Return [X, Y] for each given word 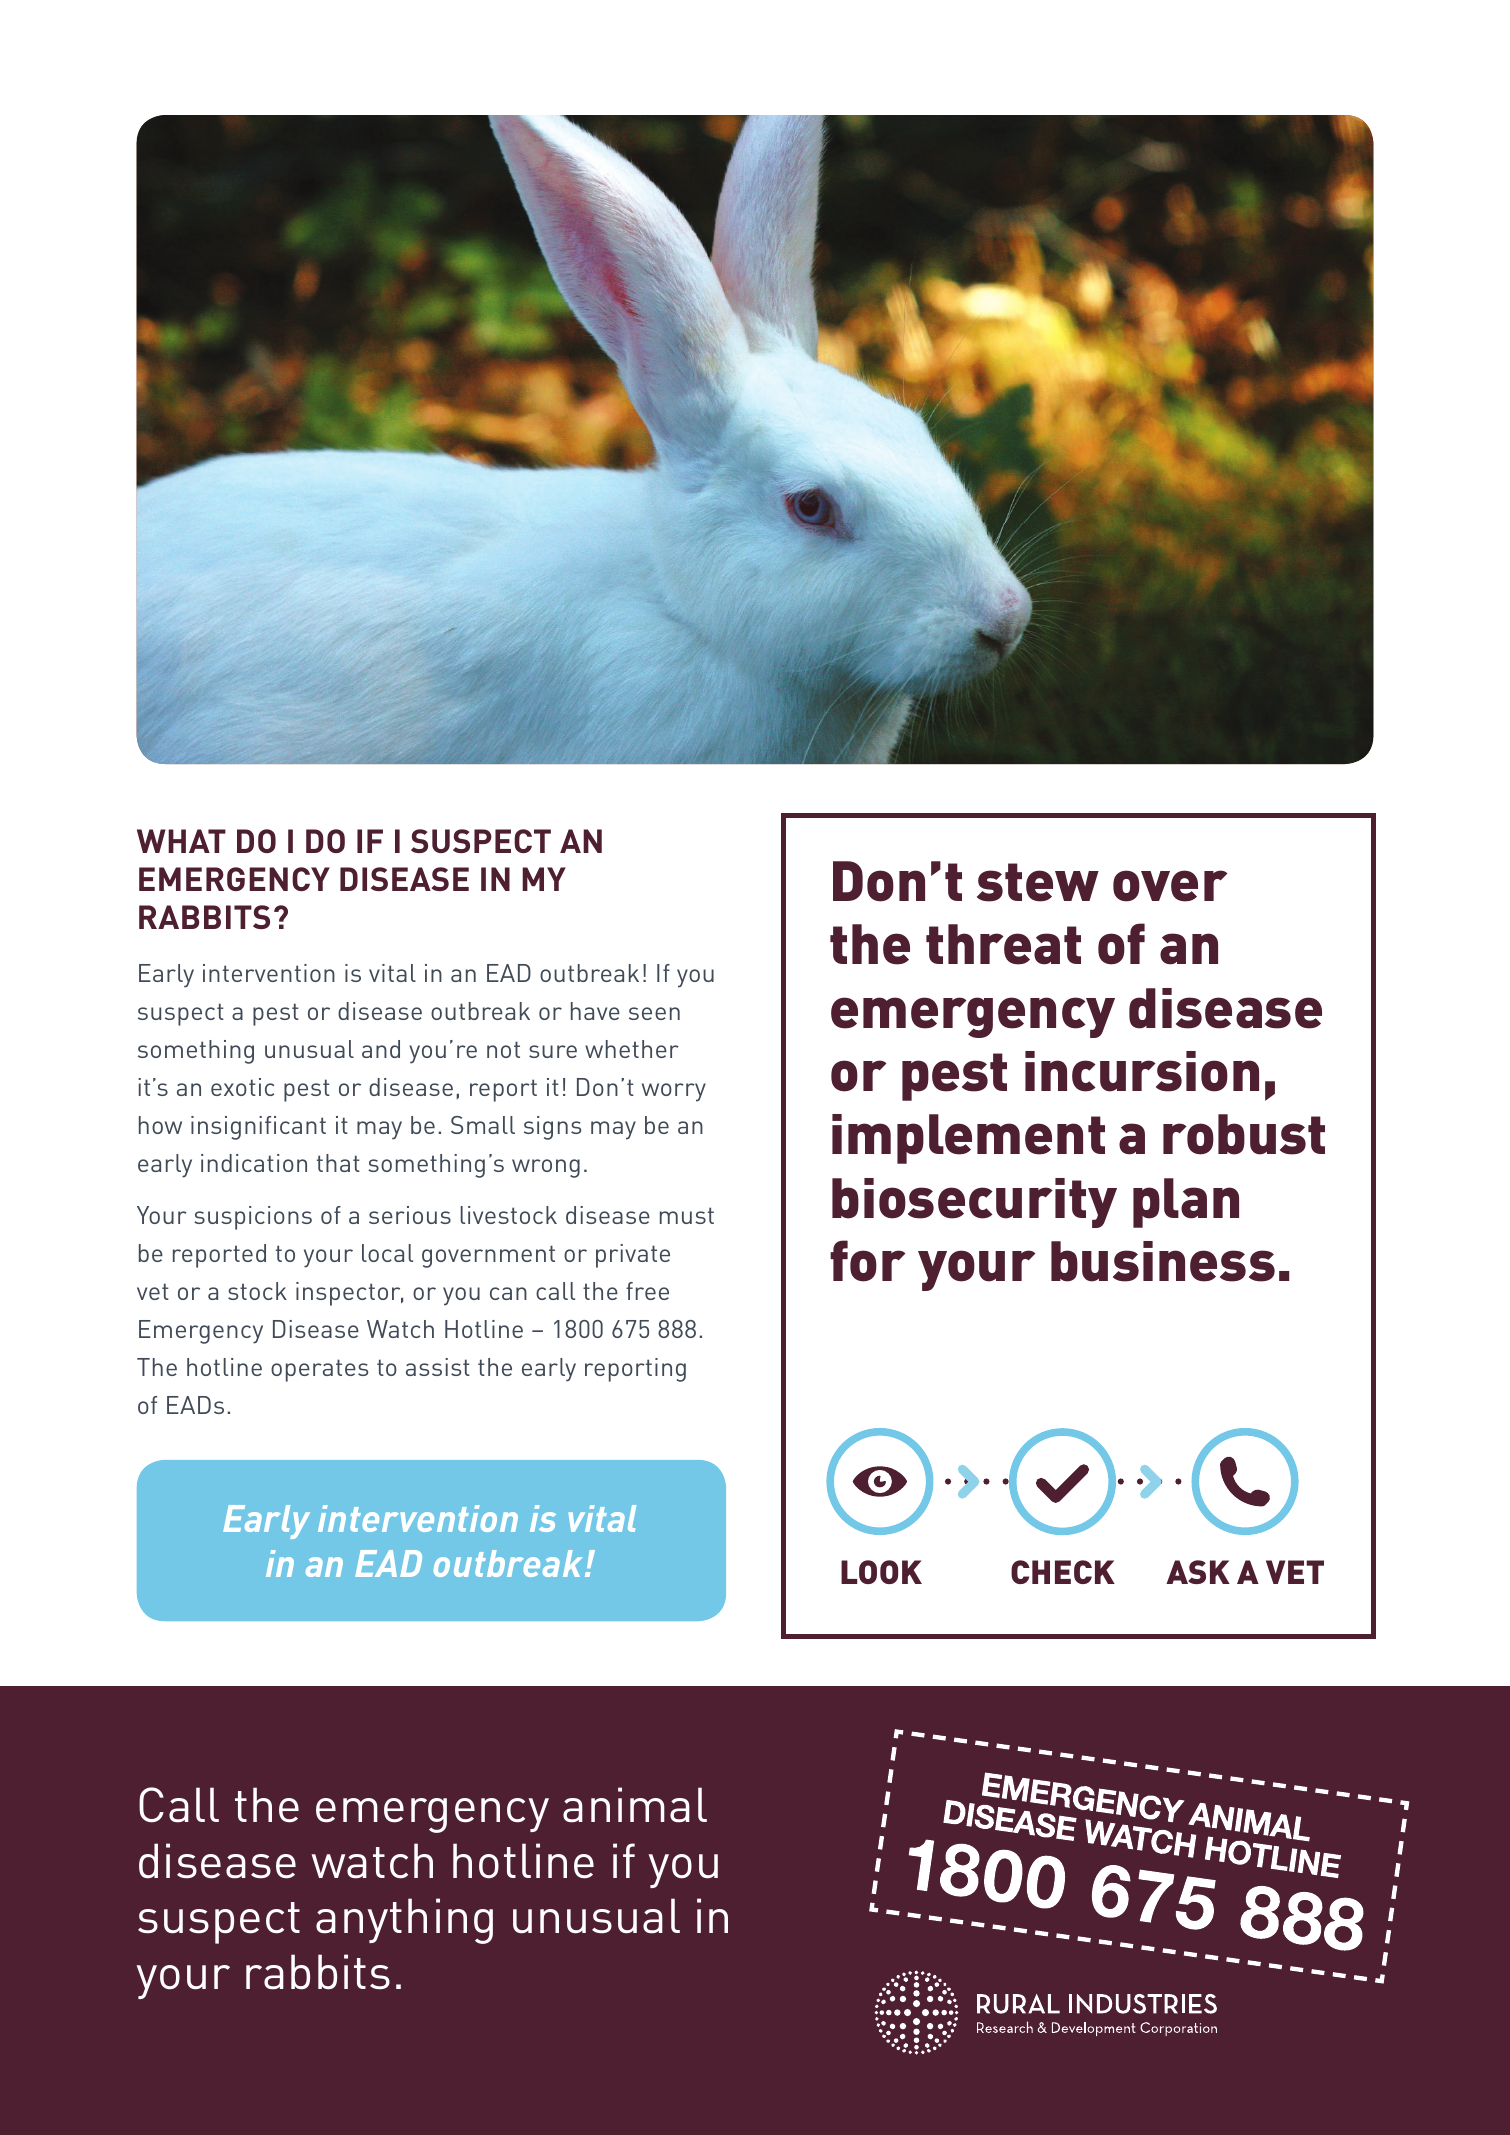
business [1163, 1261]
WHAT [181, 841]
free [647, 1291]
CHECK [1063, 1572]
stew [1038, 882]
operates [319, 1370]
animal [635, 1805]
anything [404, 1921]
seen [654, 1013]
